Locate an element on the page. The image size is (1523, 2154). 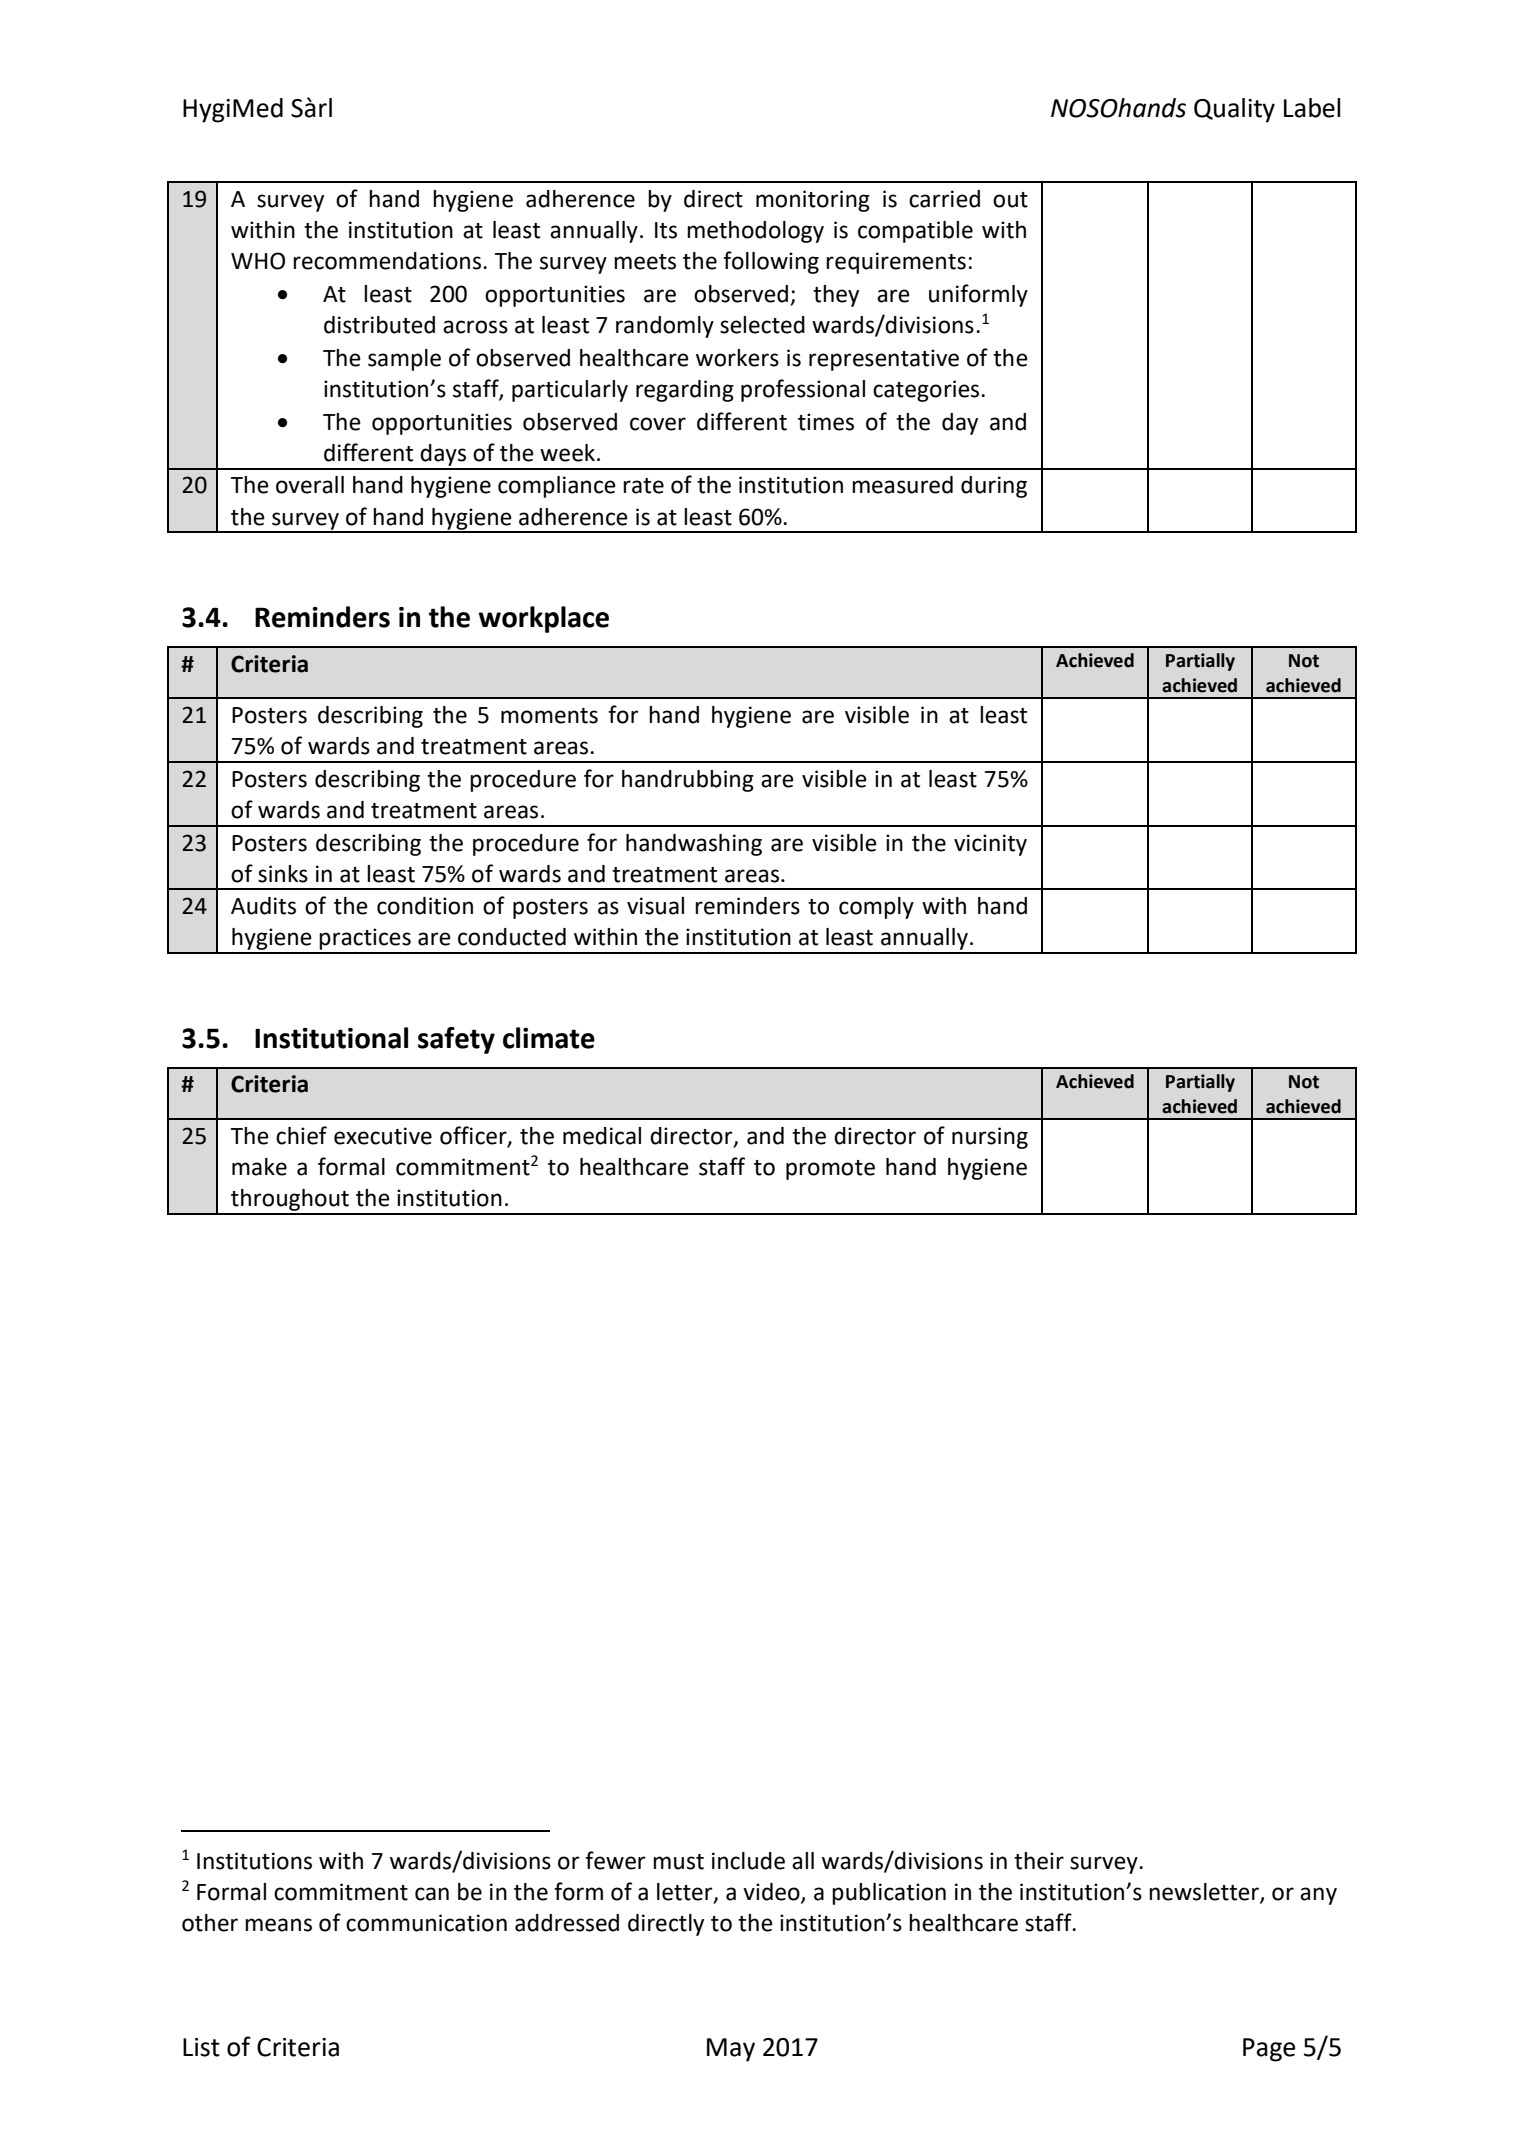
means is located at coordinates (278, 1925).
